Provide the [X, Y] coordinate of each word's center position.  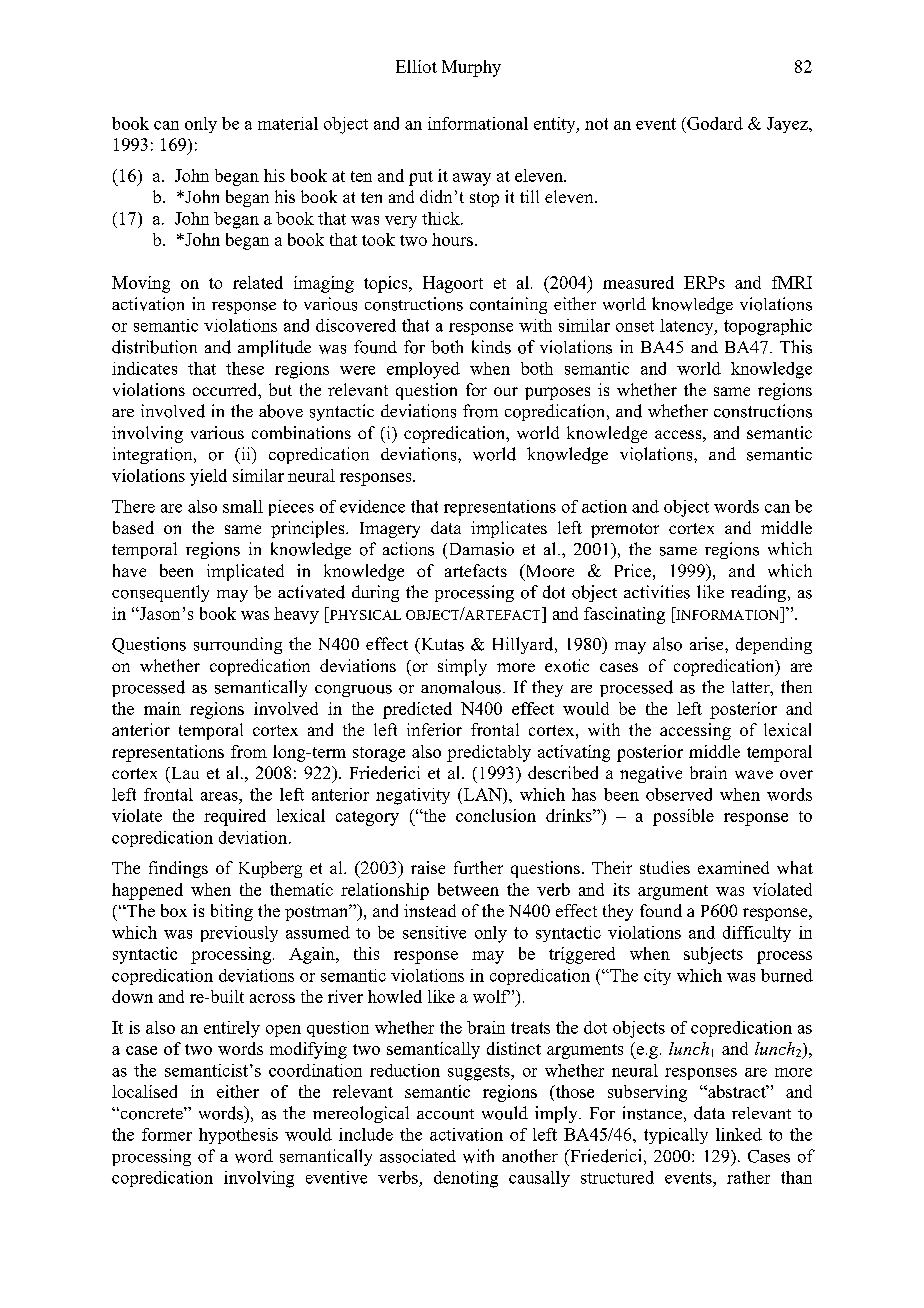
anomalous [461, 687]
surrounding [238, 645]
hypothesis [238, 1136]
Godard [714, 123]
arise [708, 644]
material [288, 123]
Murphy [471, 68]
